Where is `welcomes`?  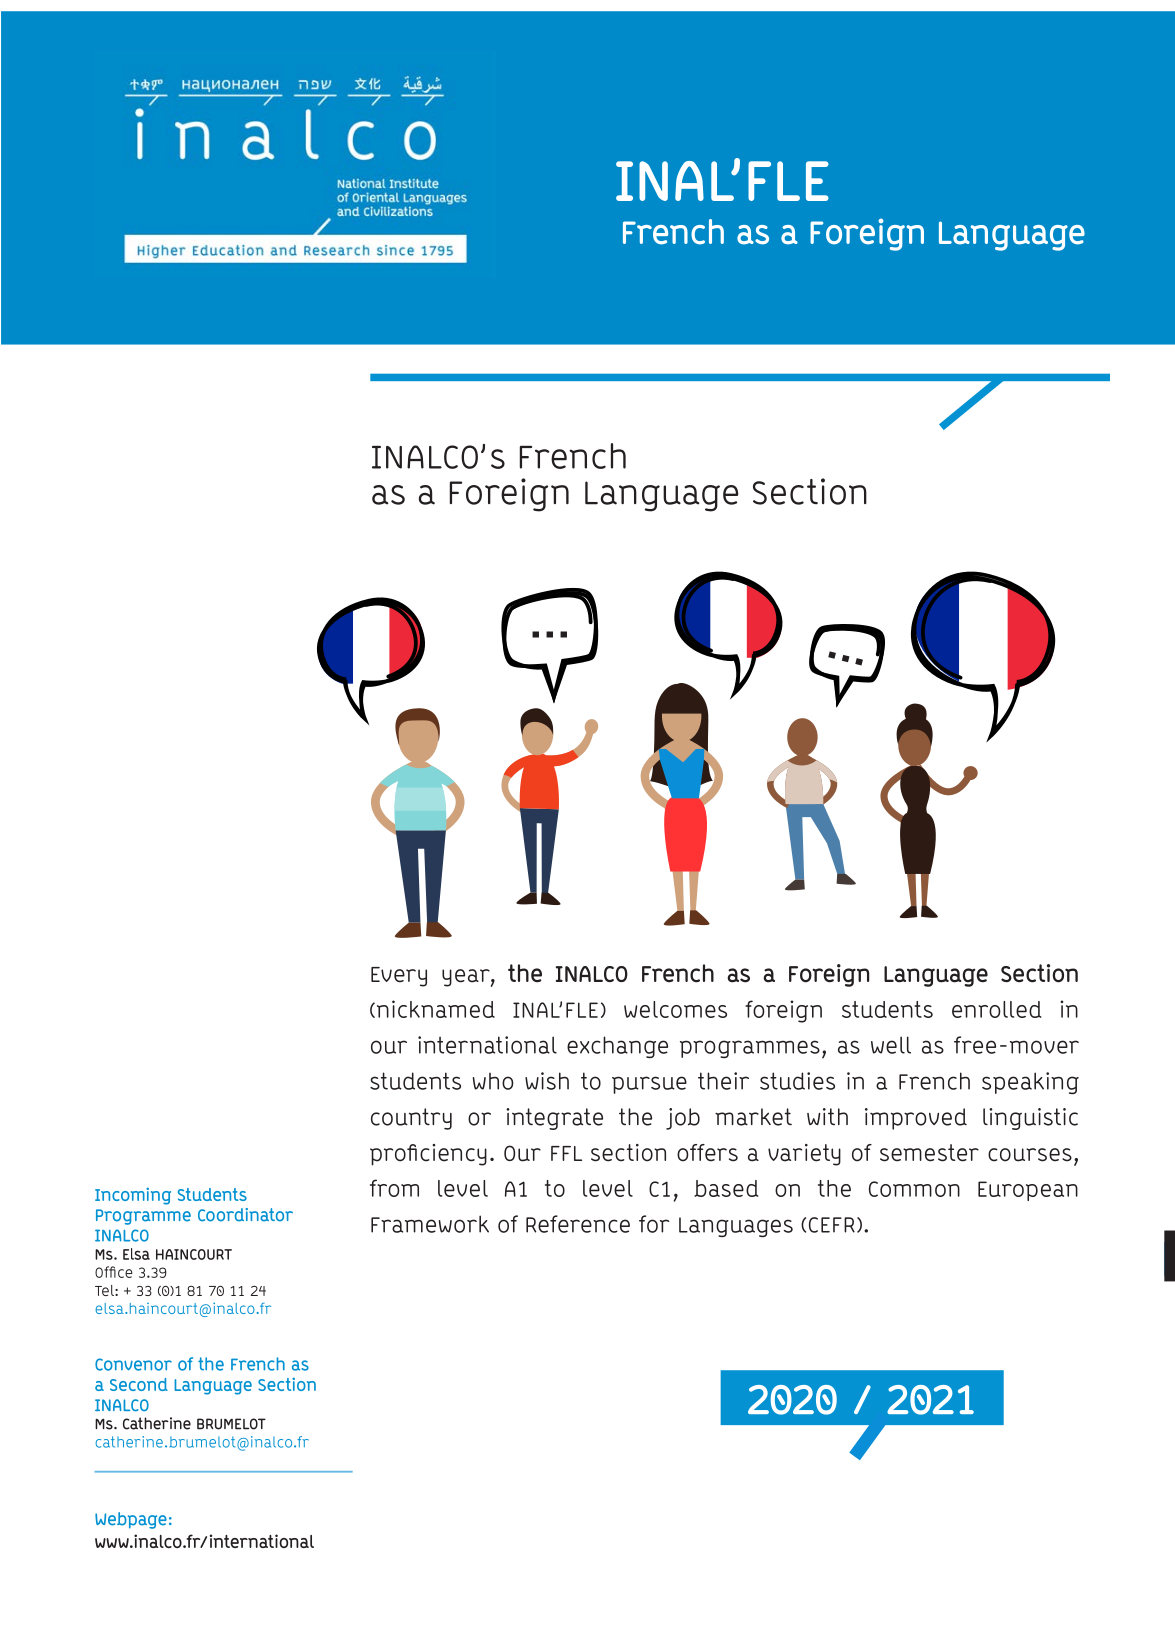 welcomes is located at coordinates (675, 1009).
